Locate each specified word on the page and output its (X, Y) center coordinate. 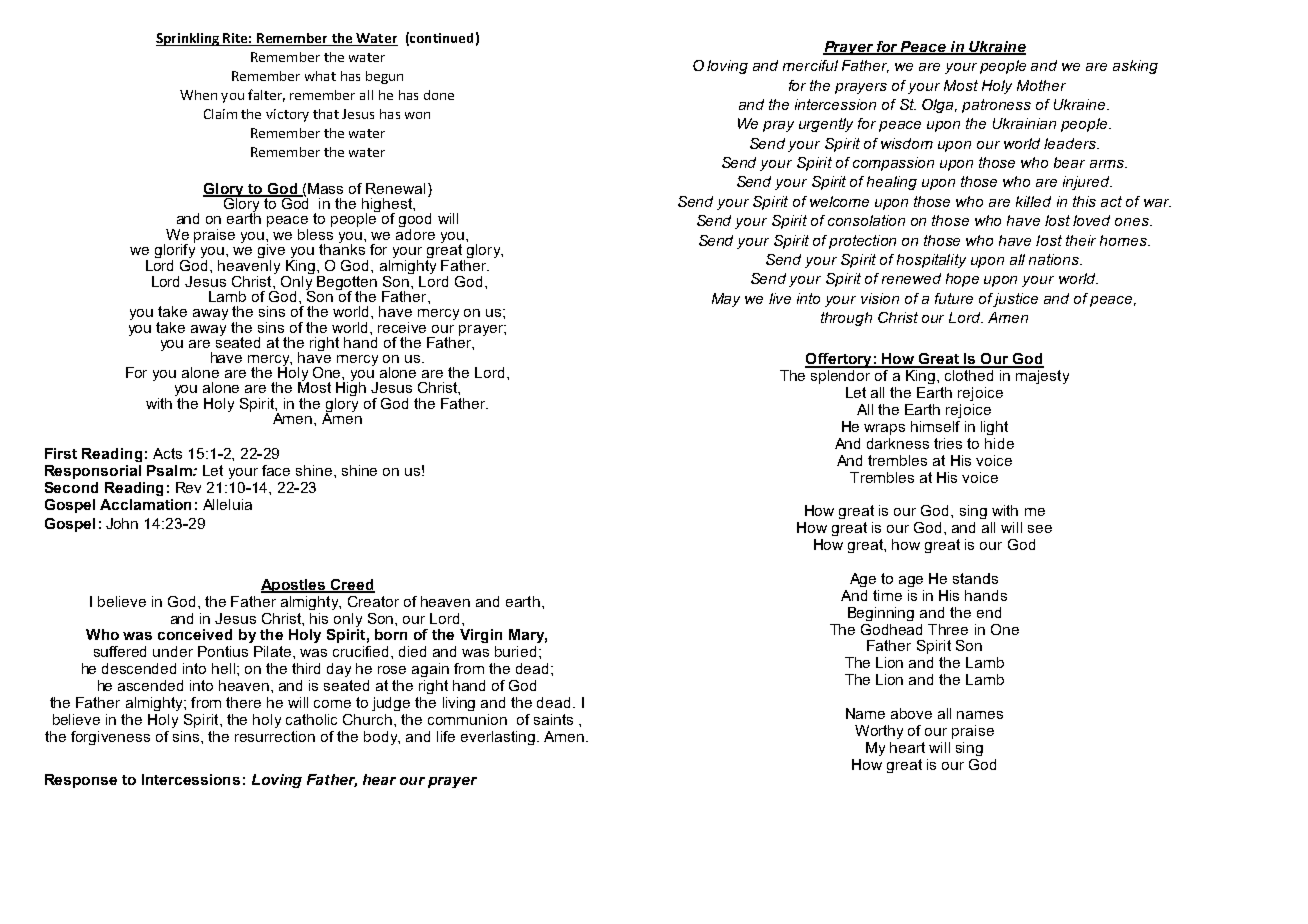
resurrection (275, 736)
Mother (1041, 85)
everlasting (498, 738)
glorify (175, 249)
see (1040, 529)
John (122, 523)
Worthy (879, 732)
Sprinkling (189, 39)
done (439, 95)
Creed (352, 585)
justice (1015, 300)
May (726, 300)
